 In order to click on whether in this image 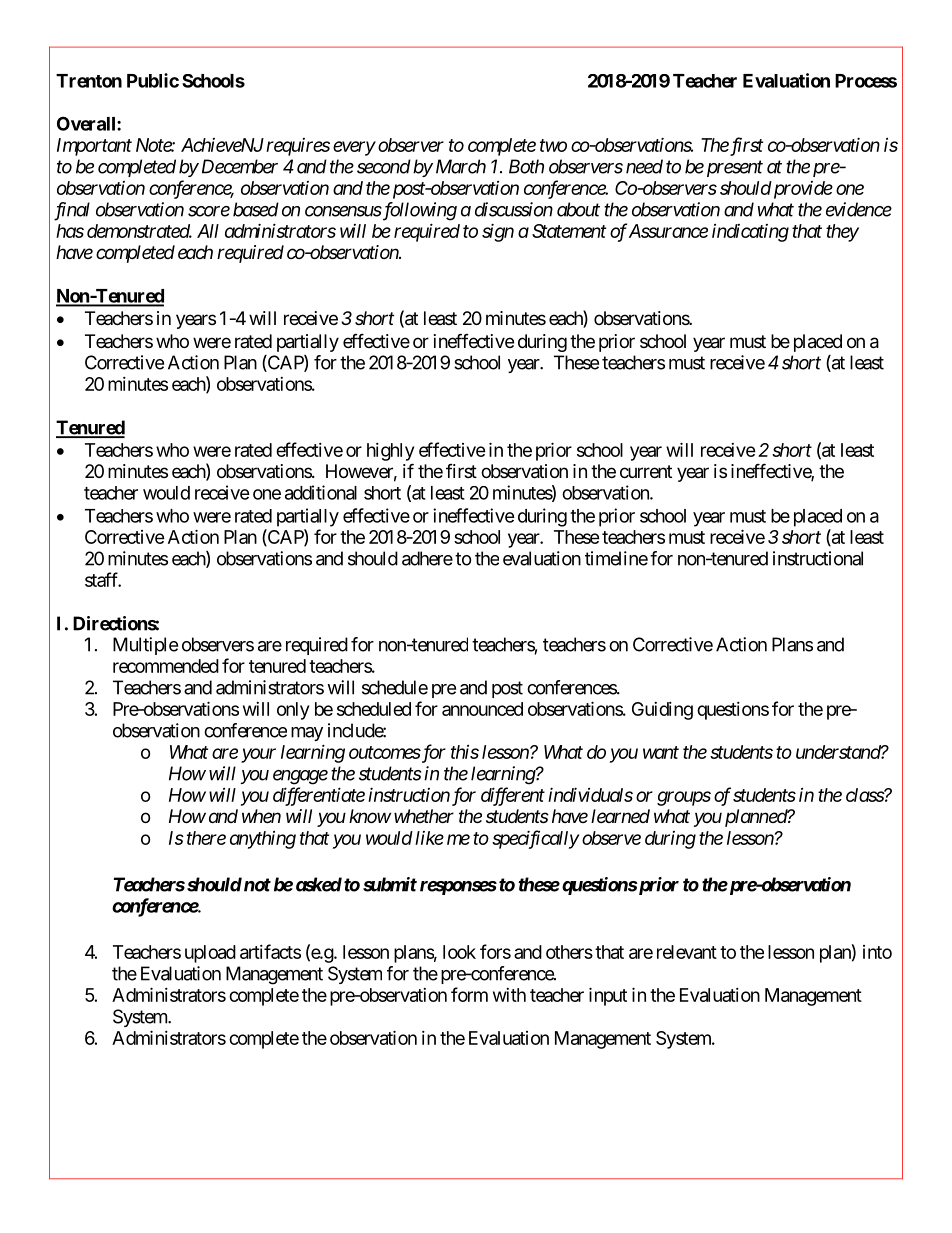, I will do `click(424, 816)`.
